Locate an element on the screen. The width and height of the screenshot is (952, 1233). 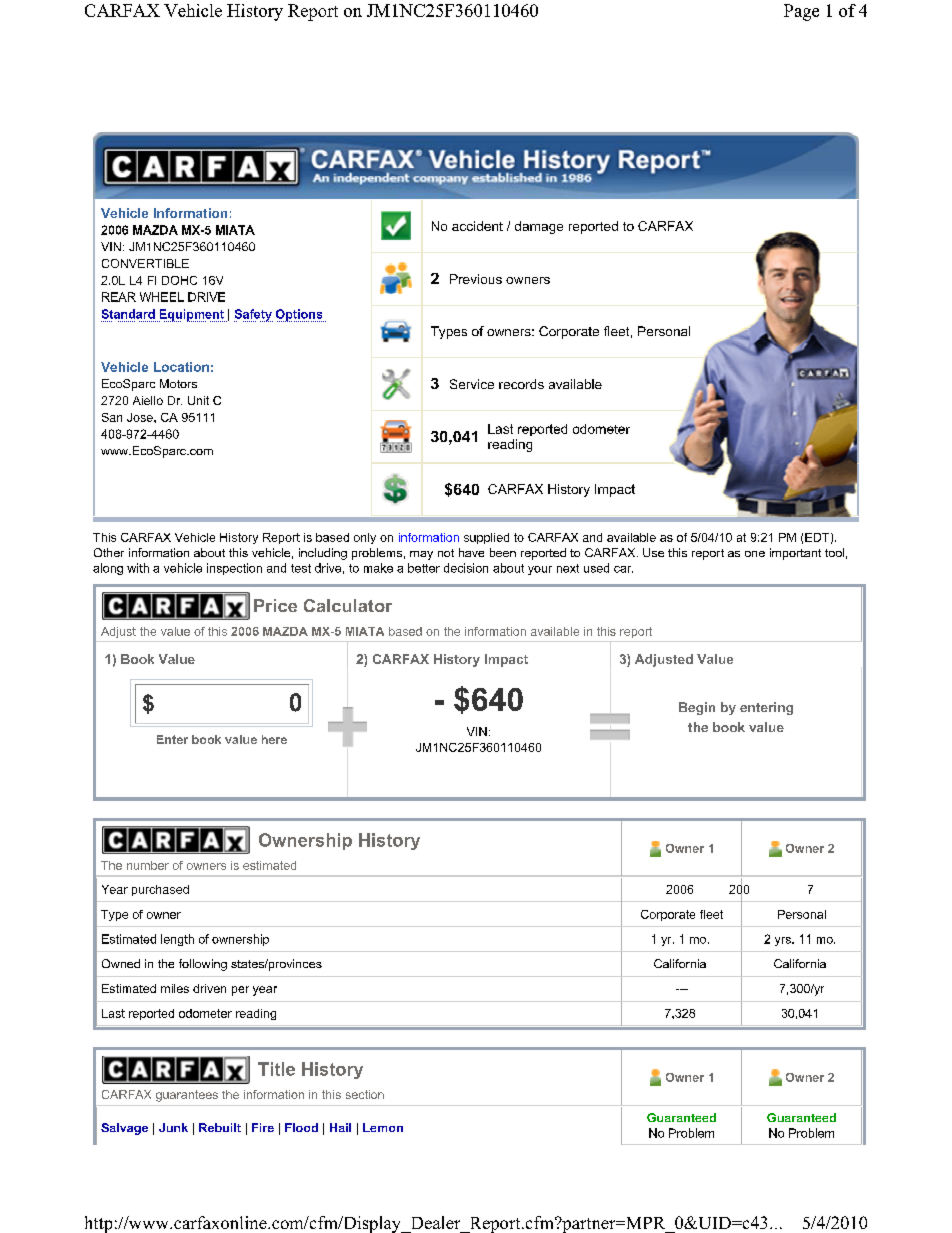
Page is located at coordinates (801, 12).
